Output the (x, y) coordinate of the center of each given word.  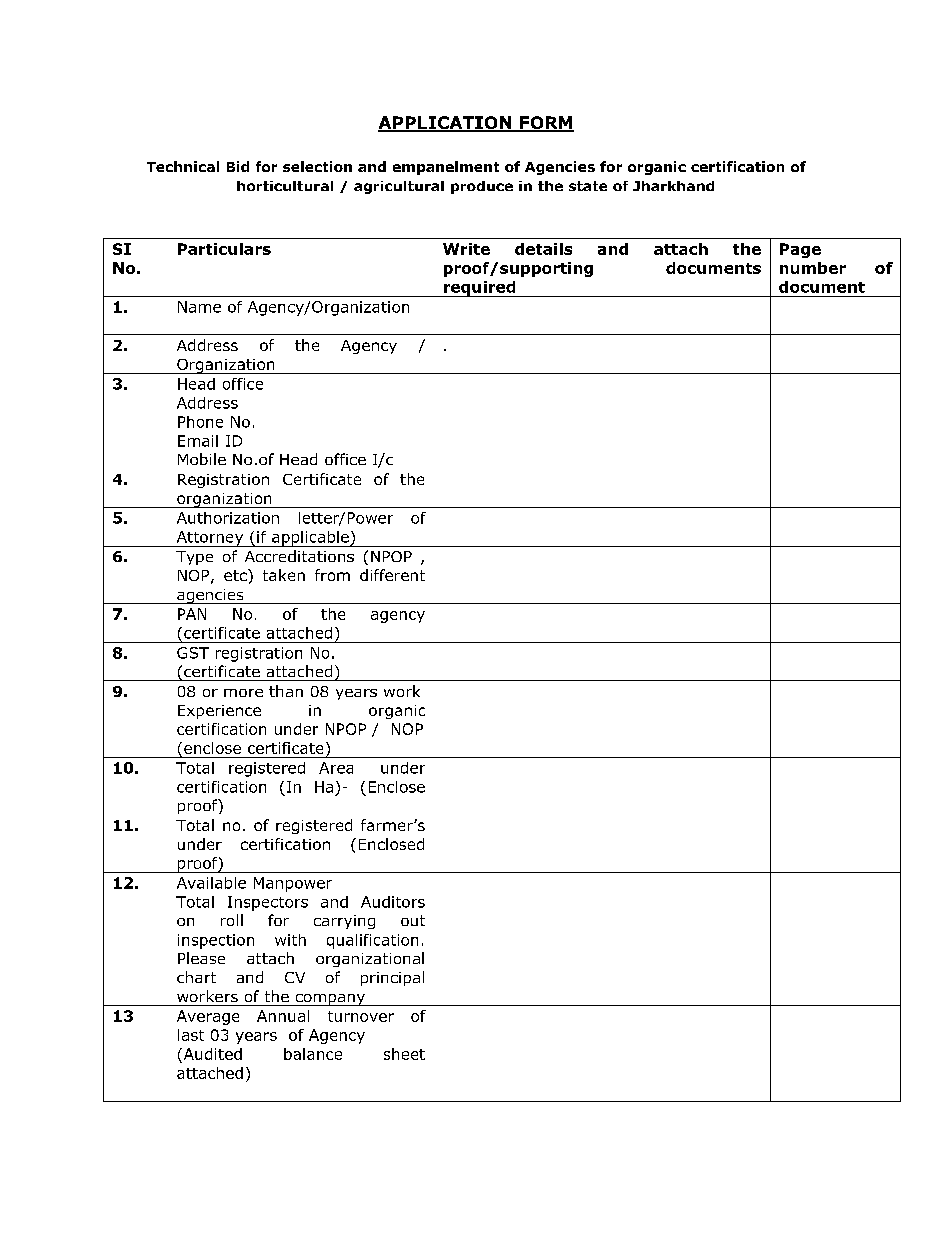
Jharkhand (673, 186)
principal (392, 978)
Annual (283, 1016)
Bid (238, 166)
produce (482, 187)
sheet (404, 1054)
